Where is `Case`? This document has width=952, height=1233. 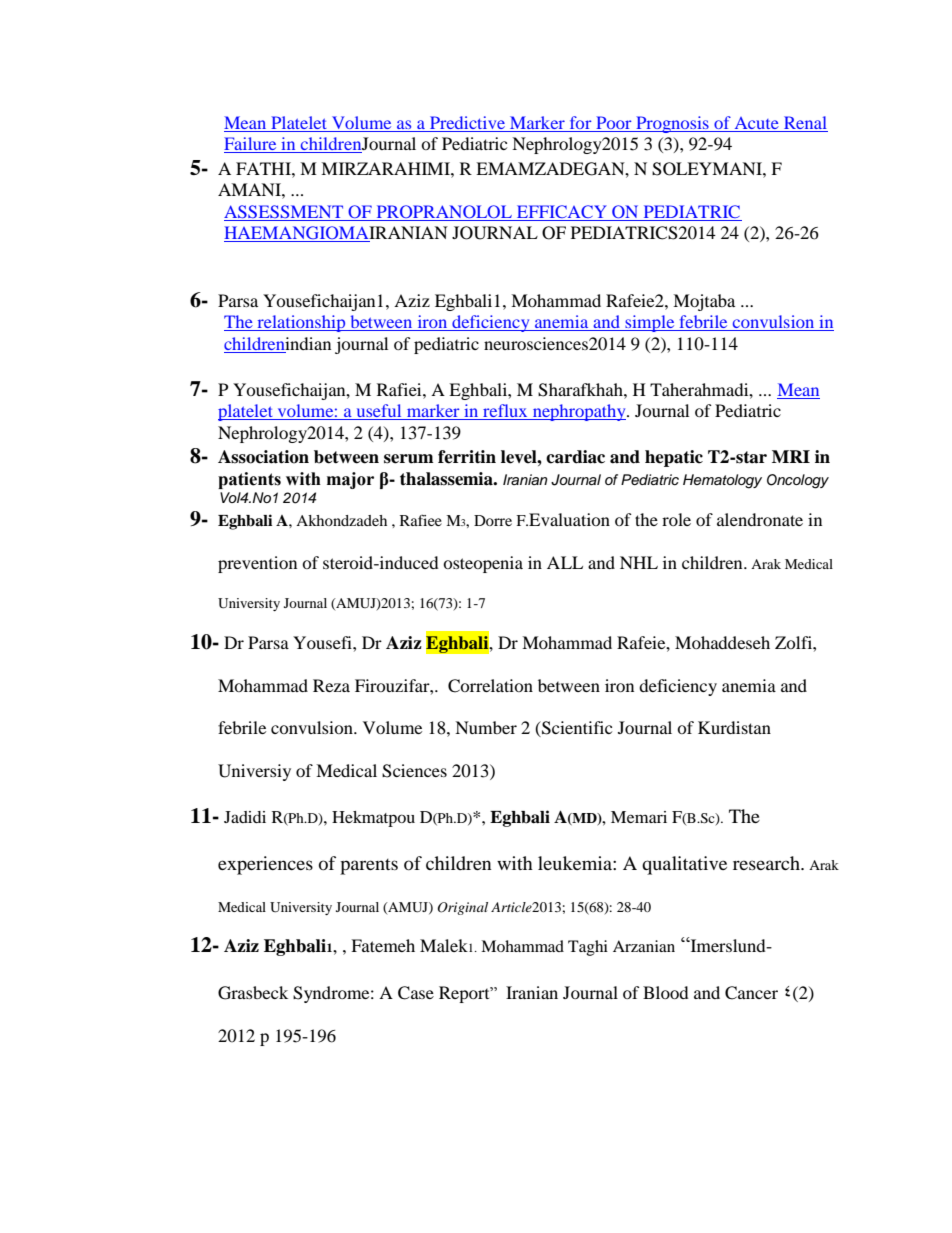 Case is located at coordinates (416, 993).
